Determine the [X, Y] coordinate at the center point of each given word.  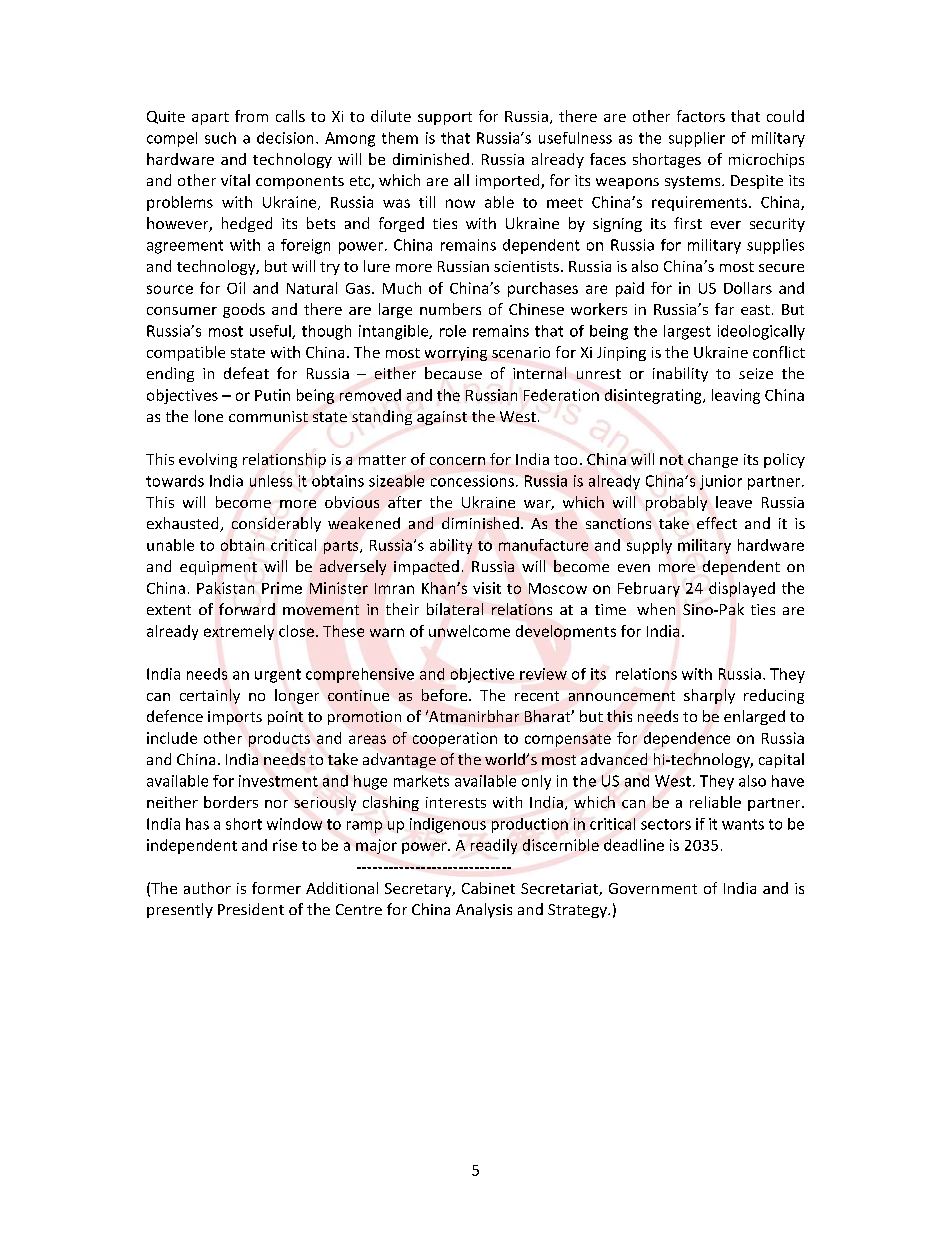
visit [487, 588]
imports [235, 718]
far [724, 309]
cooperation [455, 739]
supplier [697, 139]
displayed [742, 589]
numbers [450, 309]
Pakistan [225, 588]
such [220, 138]
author [207, 888]
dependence [687, 739]
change [713, 460]
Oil [236, 288]
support [445, 118]
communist [268, 416]
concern [457, 461]
